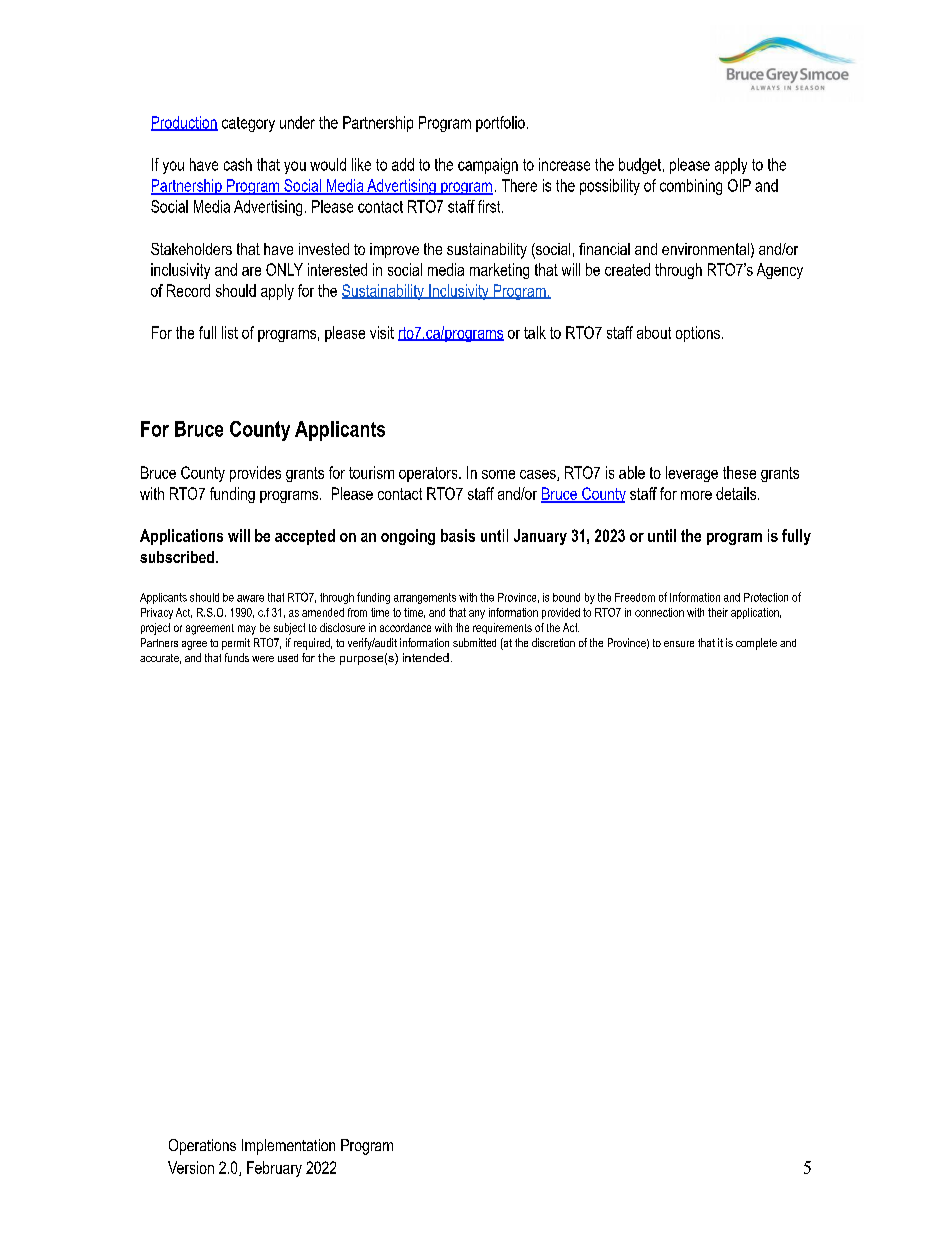 The height and width of the screenshot is (1233, 952). What do you see at coordinates (236, 644) in the screenshot?
I see `permit` at bounding box center [236, 644].
